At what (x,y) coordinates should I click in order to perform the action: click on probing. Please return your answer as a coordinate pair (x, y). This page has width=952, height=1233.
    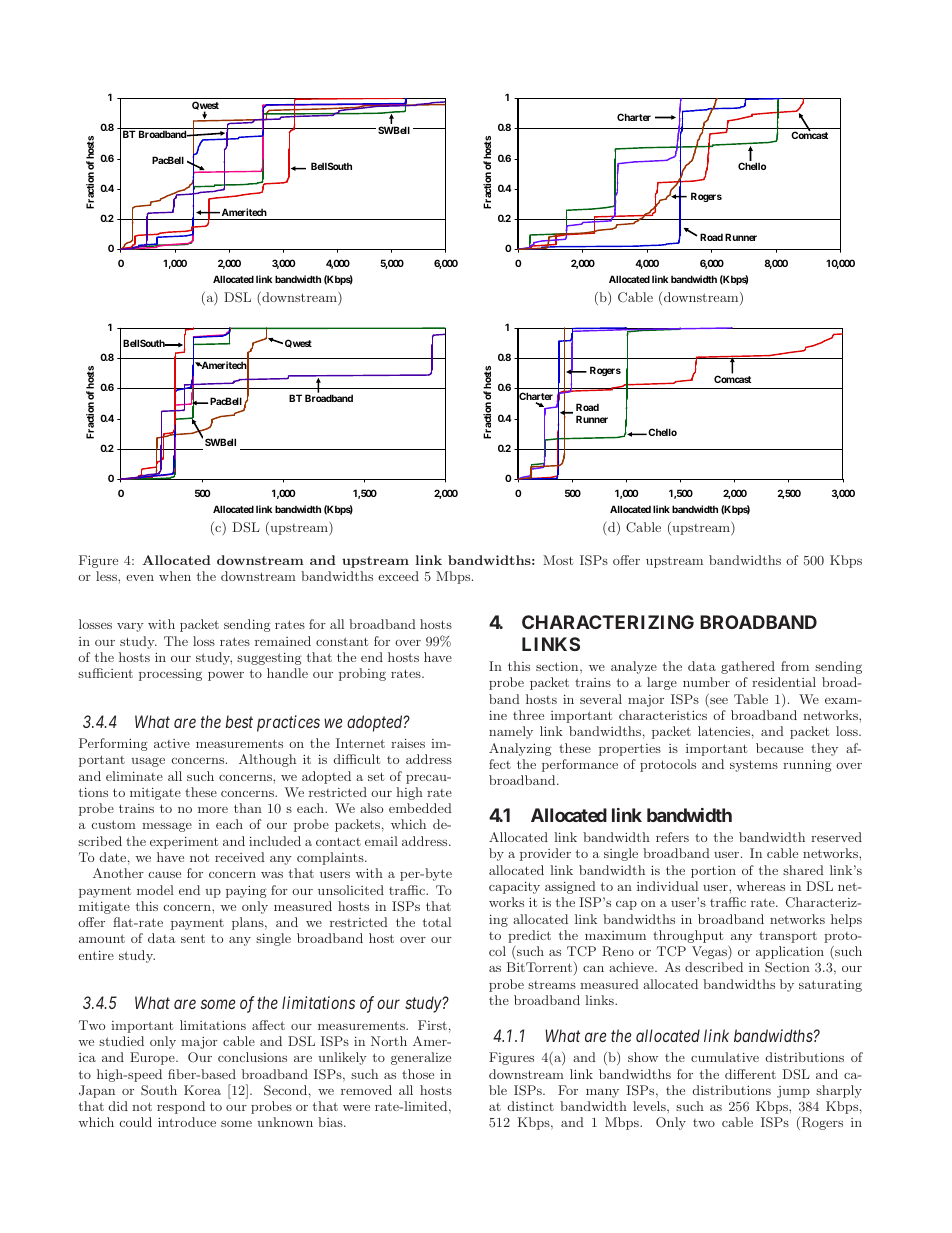
    Looking at the image, I should click on (362, 674).
